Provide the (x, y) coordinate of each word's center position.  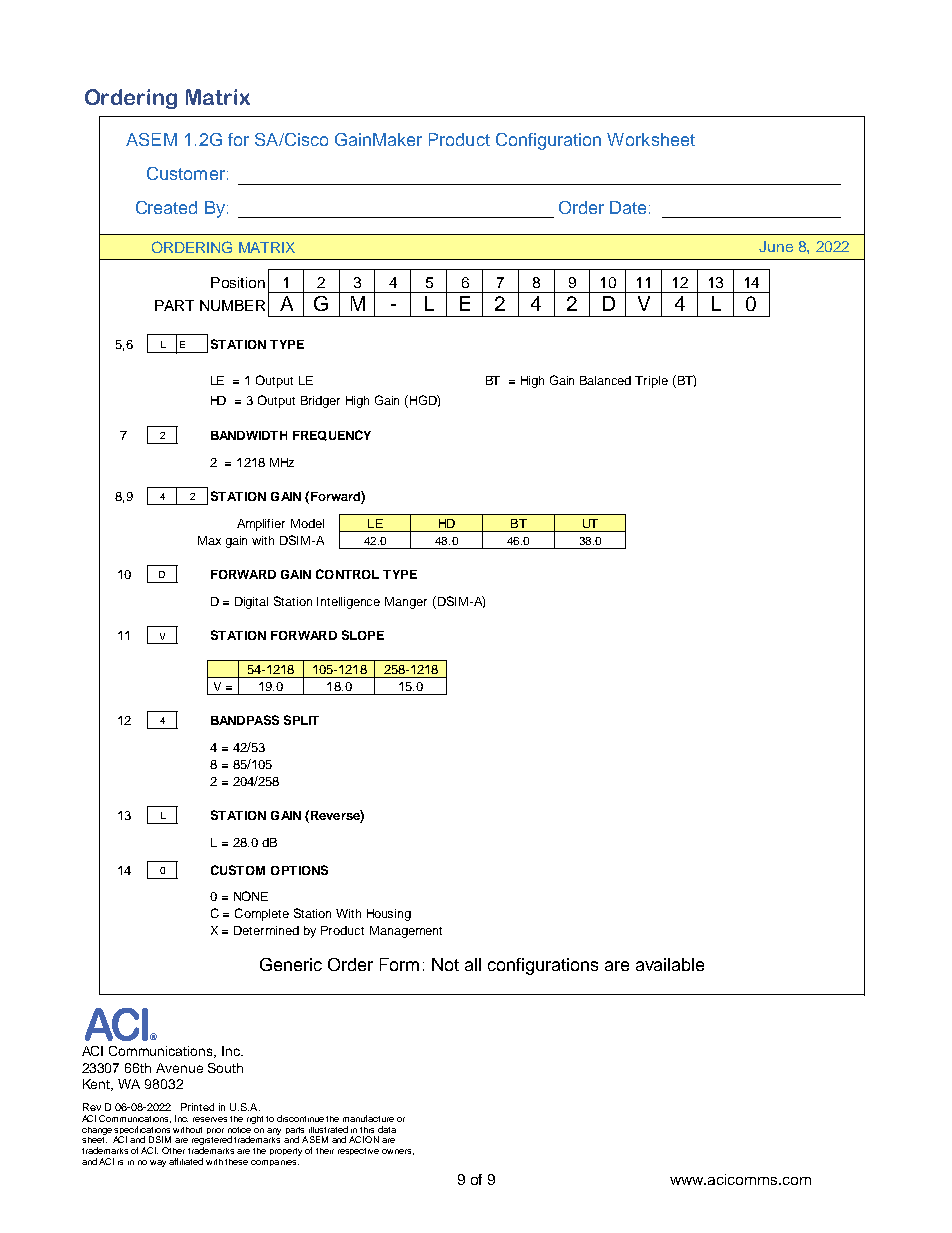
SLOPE (363, 635)
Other (173, 1150)
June (776, 246)
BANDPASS (245, 720)
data (387, 1129)
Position (238, 282)
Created (166, 207)
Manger (406, 603)
